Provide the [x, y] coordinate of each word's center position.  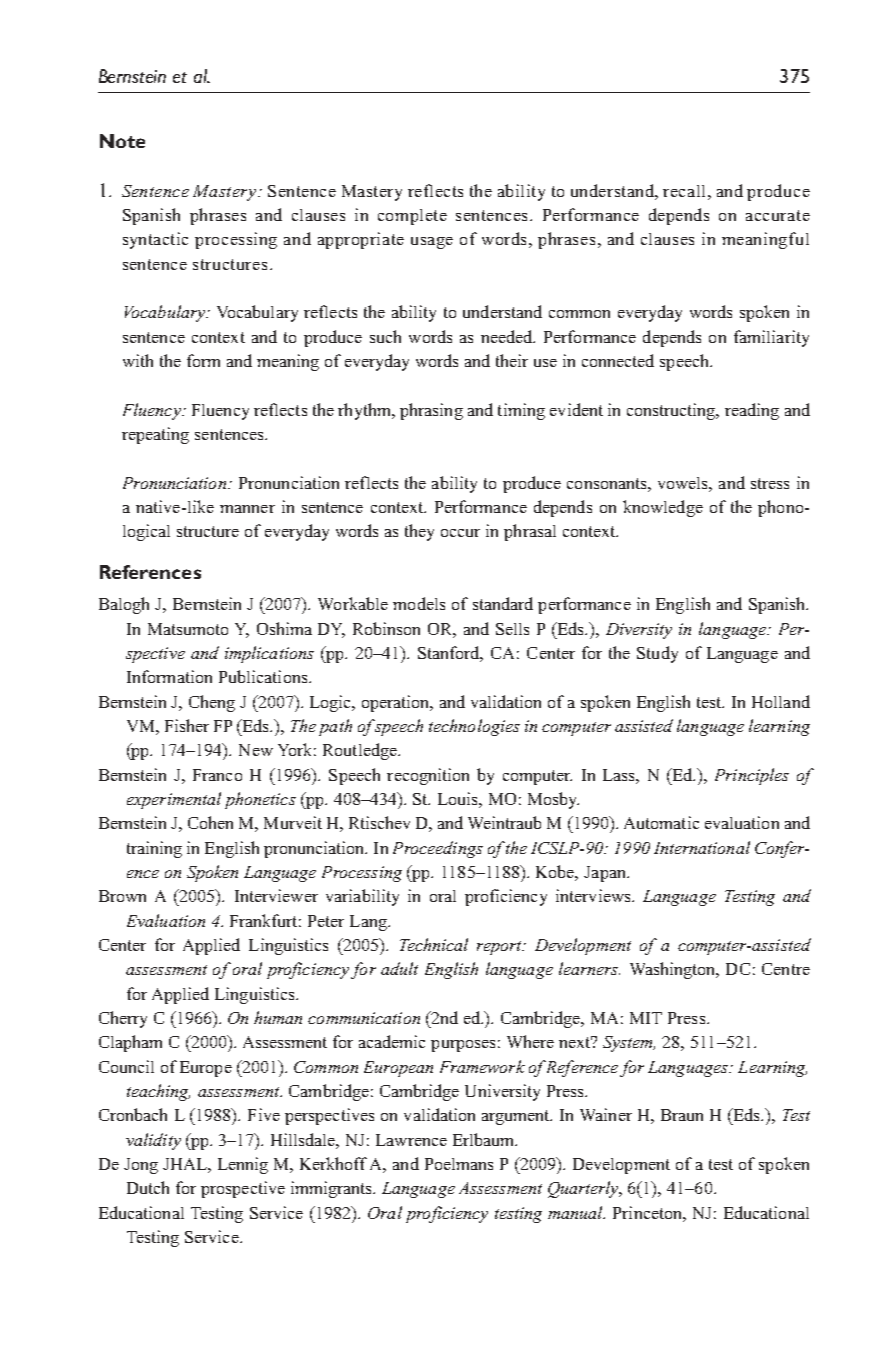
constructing [672, 411]
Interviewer [276, 895]
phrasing [431, 411]
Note [122, 141]
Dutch [148, 1187]
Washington [674, 970]
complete [412, 217]
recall [686, 191]
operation [397, 703]
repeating [155, 435]
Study [657, 654]
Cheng [212, 703]
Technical [434, 944]
